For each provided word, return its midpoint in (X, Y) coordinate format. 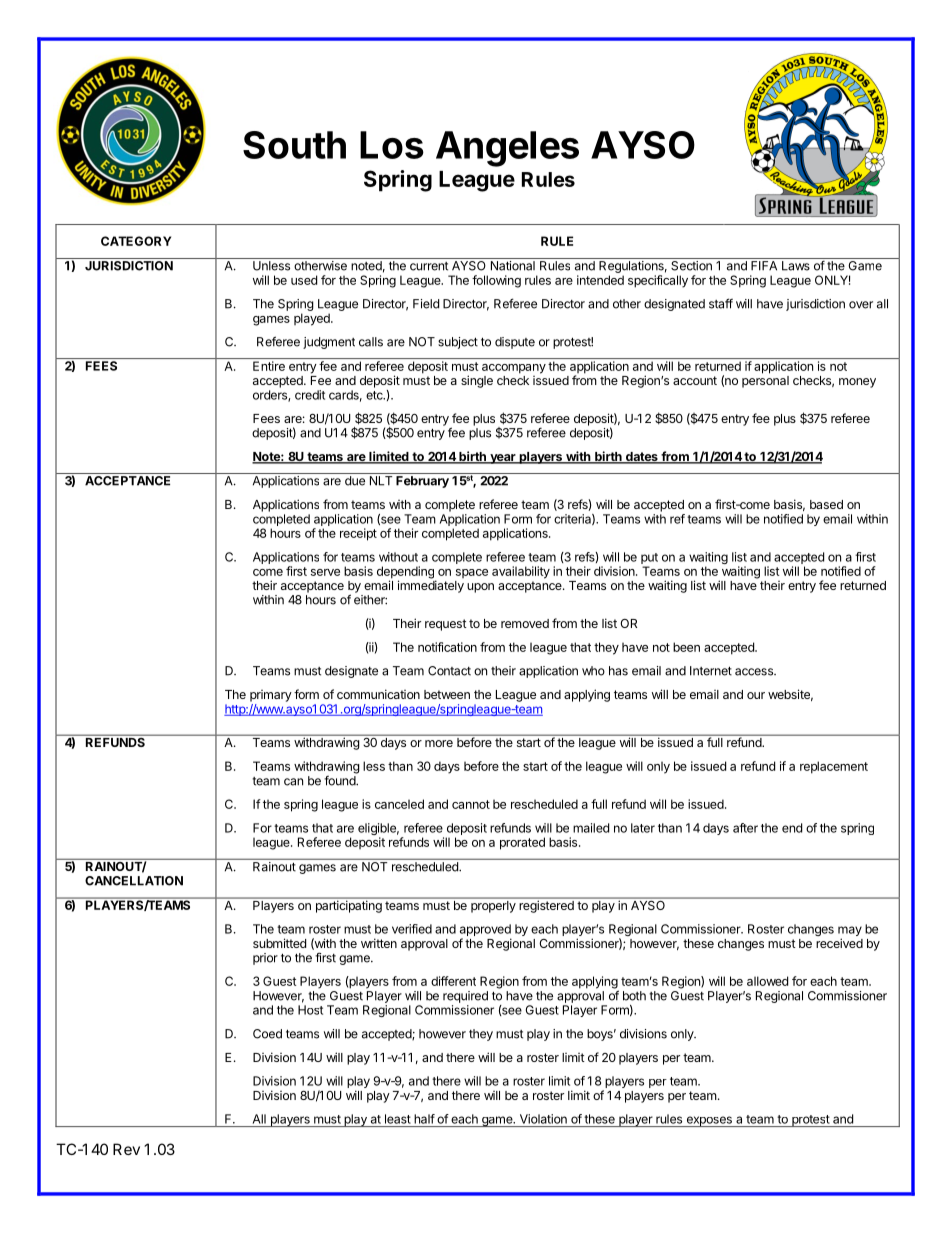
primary (271, 696)
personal (765, 382)
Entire (269, 366)
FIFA (764, 266)
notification (447, 647)
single (477, 381)
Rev (126, 1149)
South (294, 145)
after (745, 828)
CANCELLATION (134, 881)
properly (493, 907)
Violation (543, 1119)
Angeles (507, 149)
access (755, 672)
